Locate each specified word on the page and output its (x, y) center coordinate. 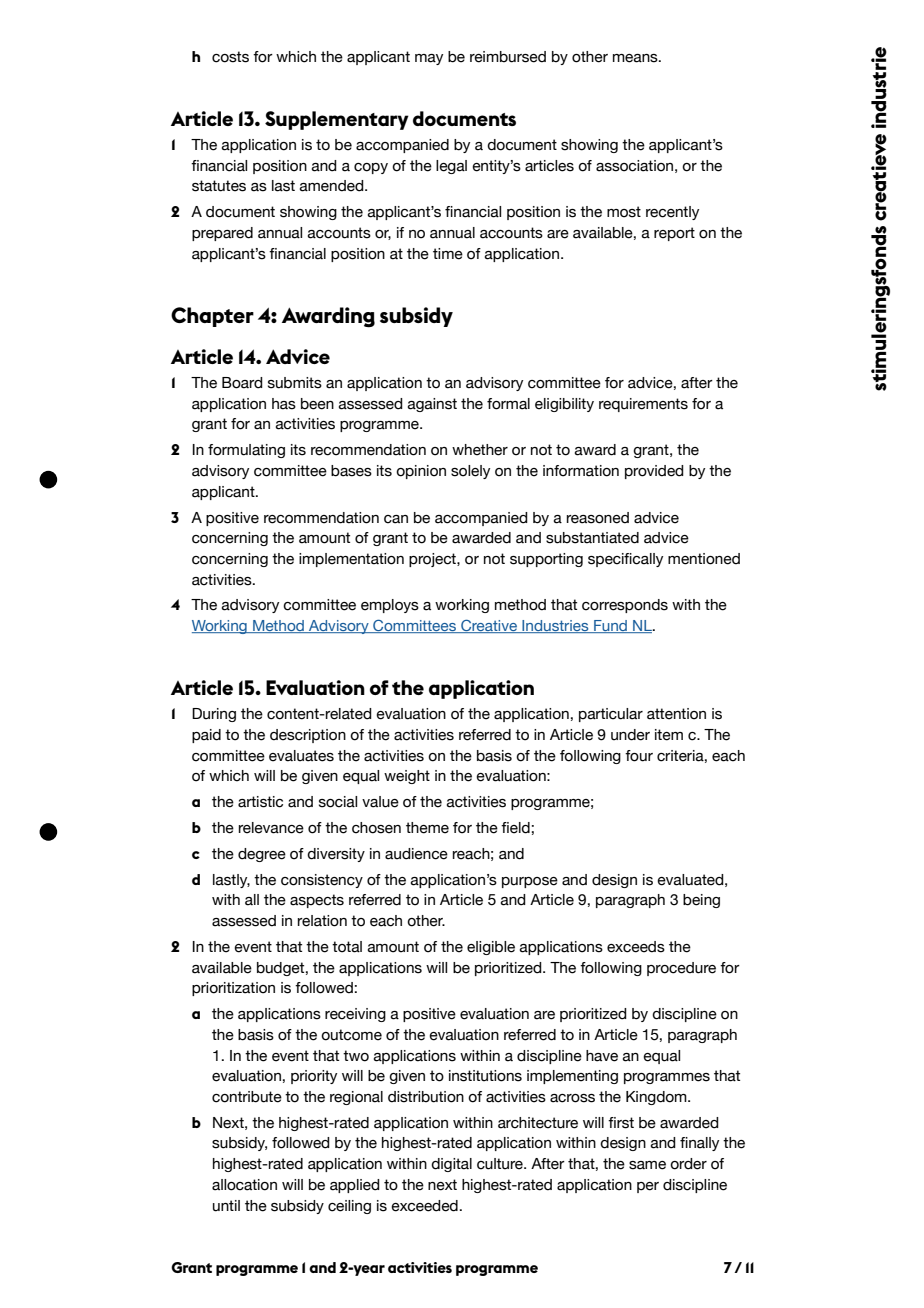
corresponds (625, 606)
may (429, 59)
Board (242, 383)
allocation (244, 1185)
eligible (491, 948)
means (636, 58)
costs (230, 57)
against (432, 405)
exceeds (636, 947)
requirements (643, 405)
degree (262, 855)
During (214, 715)
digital (451, 1165)
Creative (489, 626)
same (647, 1165)
